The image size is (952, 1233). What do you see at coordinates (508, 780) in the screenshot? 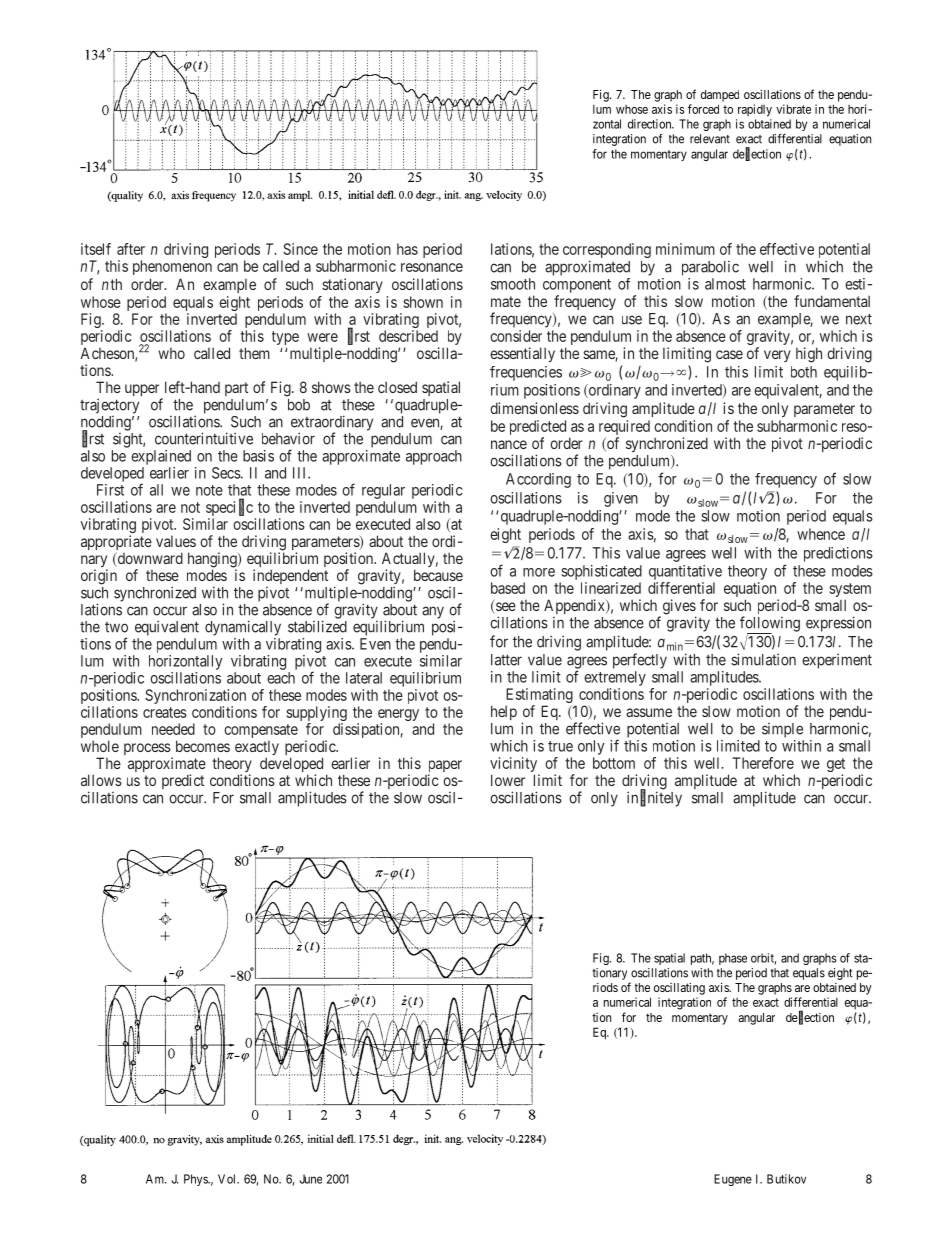
I see `lower` at bounding box center [508, 780].
